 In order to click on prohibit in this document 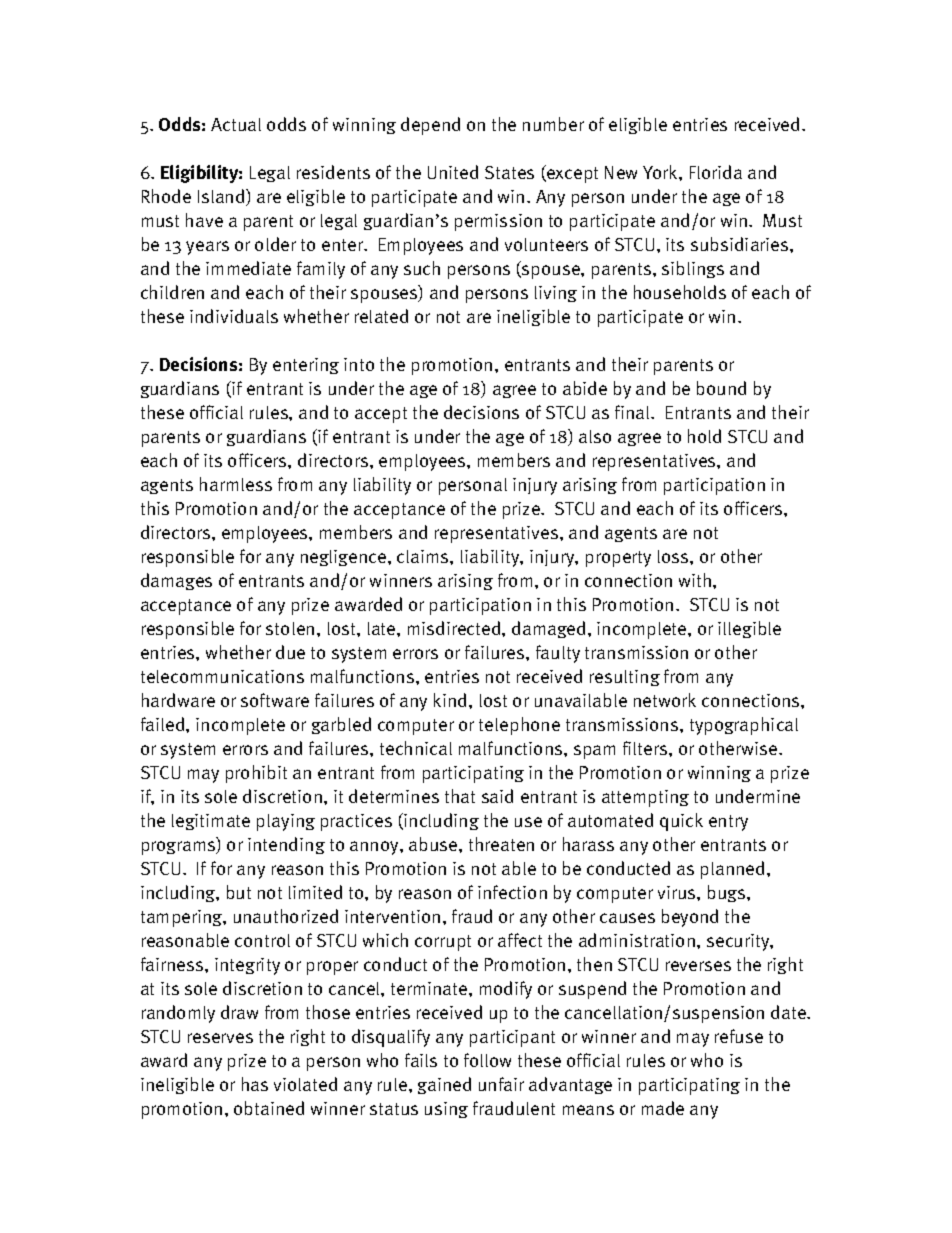, I will do `click(256, 774)`.
